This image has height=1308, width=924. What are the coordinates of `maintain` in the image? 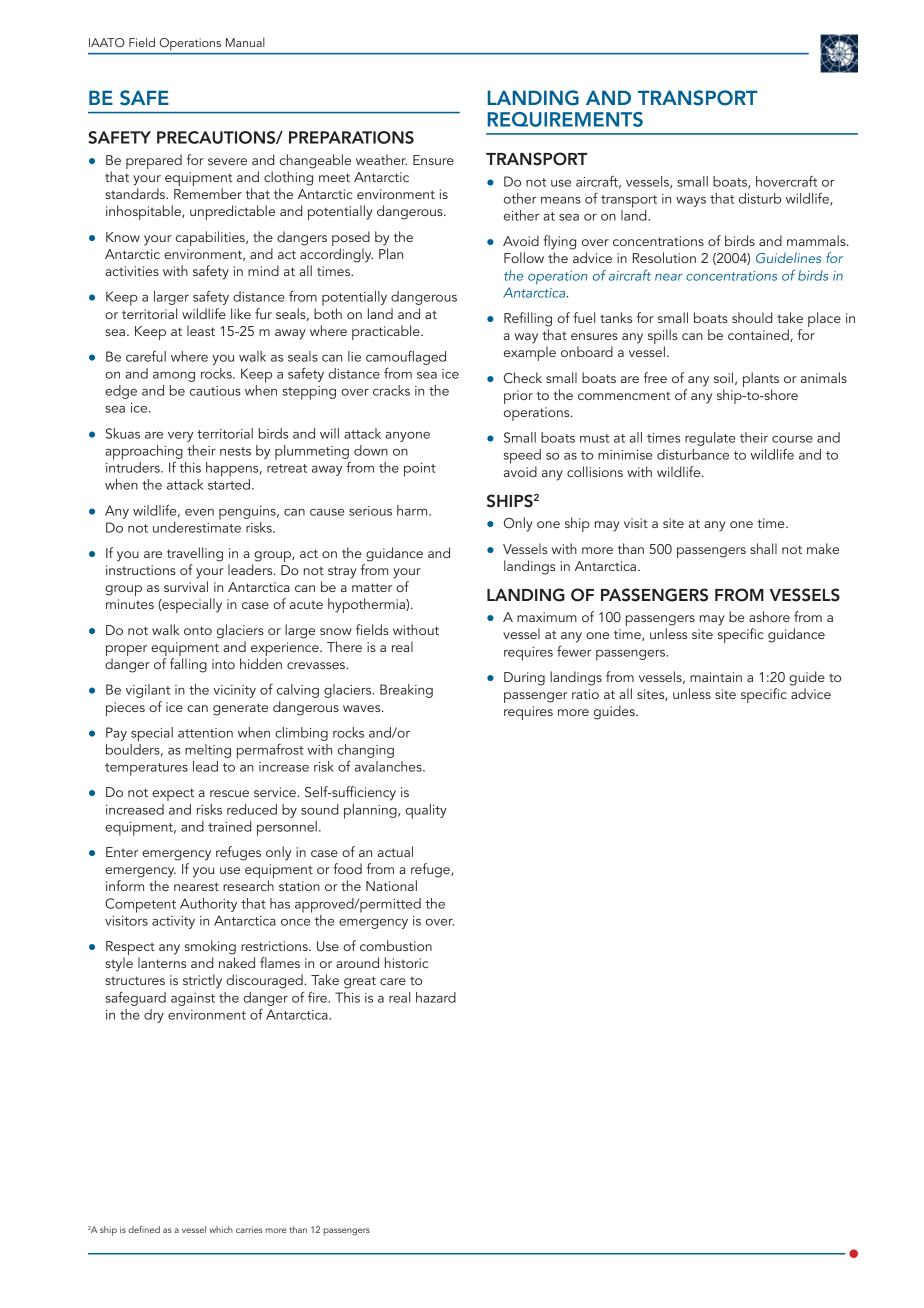 It's located at (716, 677).
